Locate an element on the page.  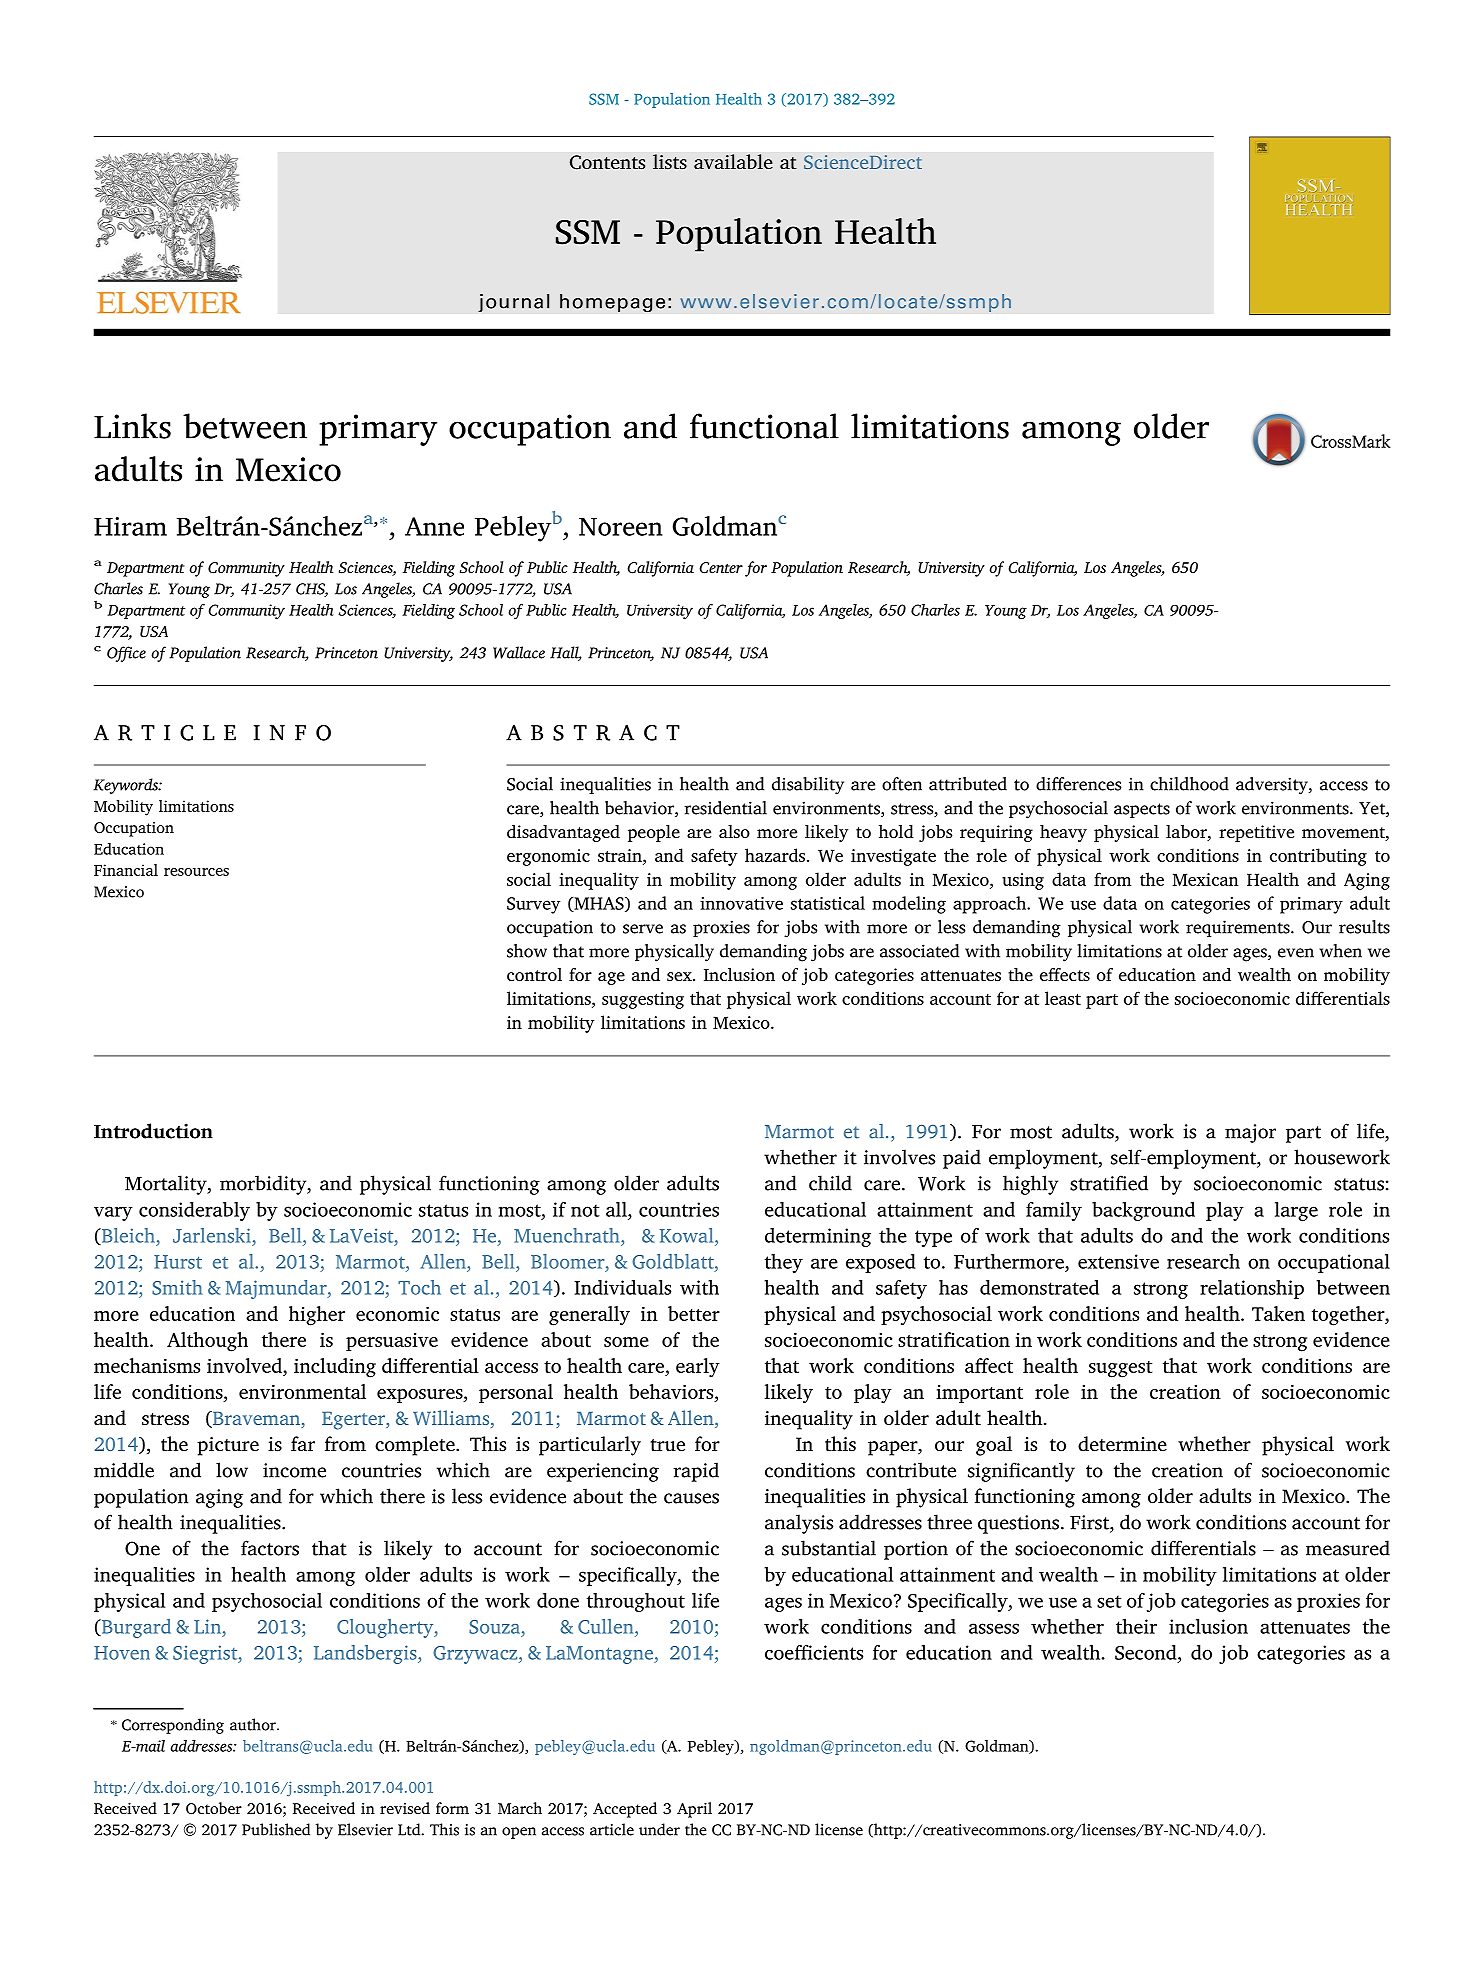
April is located at coordinates (694, 1810).
